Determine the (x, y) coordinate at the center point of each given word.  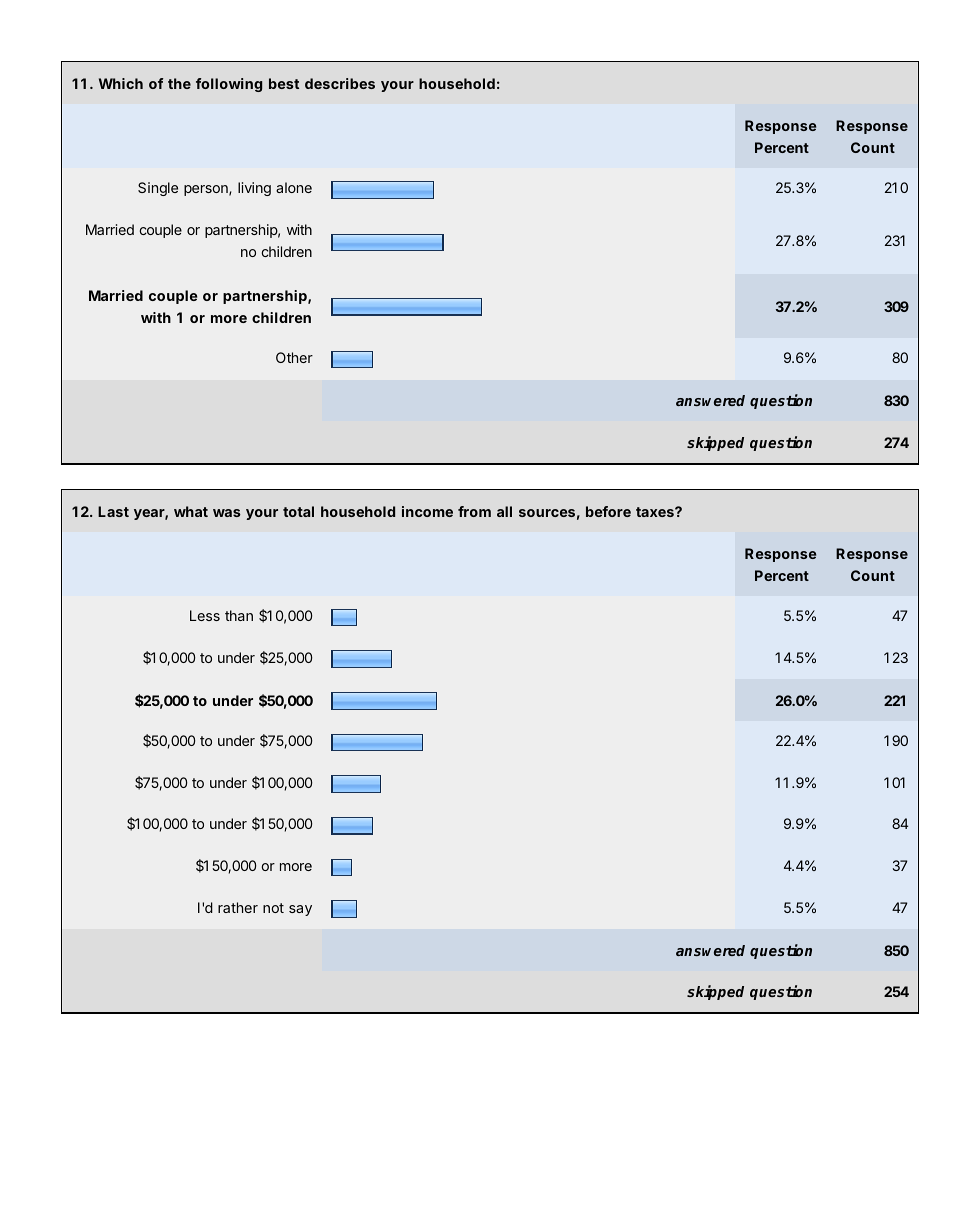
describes (340, 83)
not (273, 908)
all (504, 511)
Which (121, 83)
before (608, 511)
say (300, 910)
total (298, 511)
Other (294, 357)
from (474, 511)
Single (158, 189)
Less (205, 615)
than (239, 615)
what (191, 511)
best (284, 83)
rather (238, 907)
